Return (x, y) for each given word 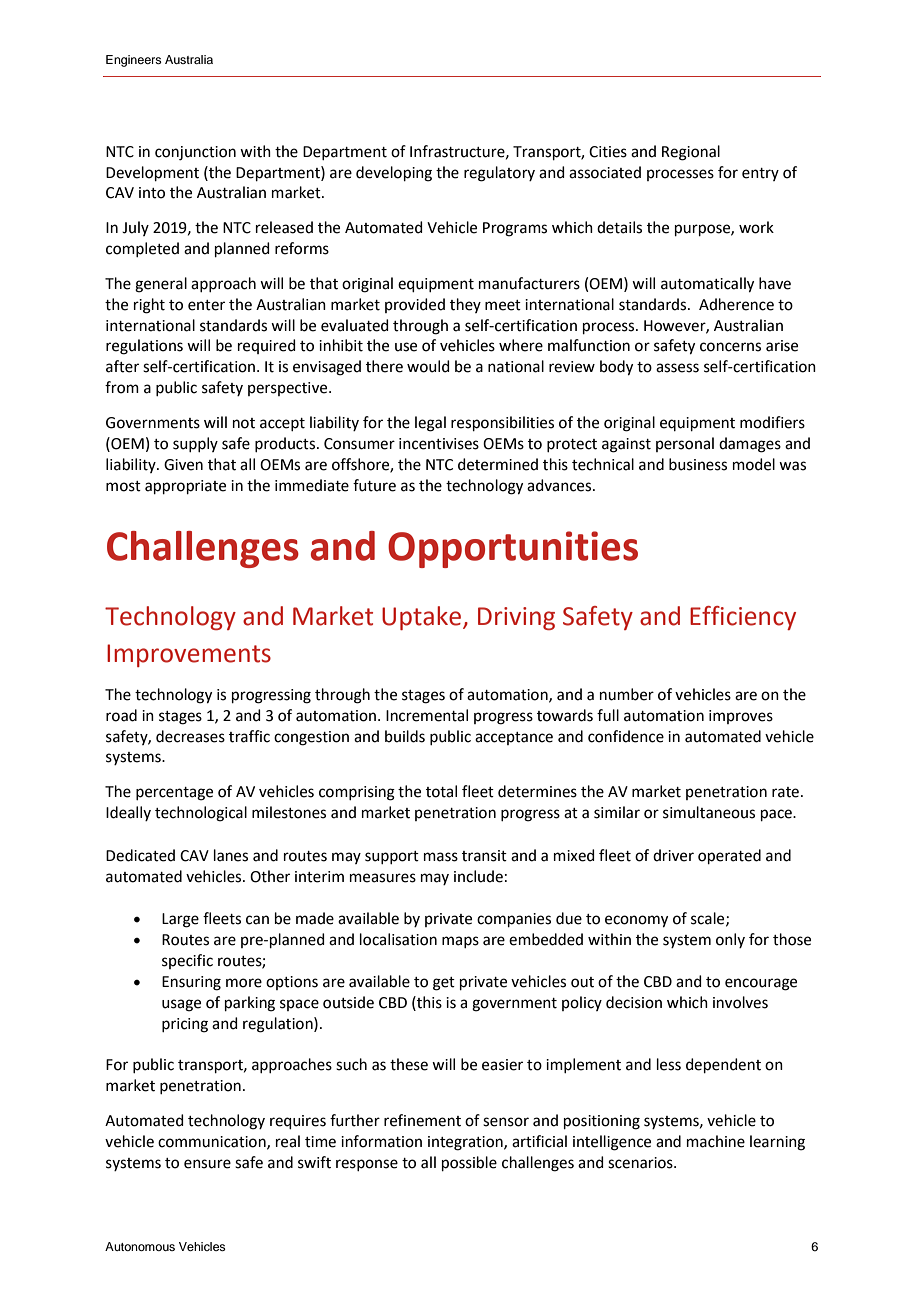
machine (716, 1141)
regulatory (499, 174)
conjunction (195, 153)
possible (469, 1163)
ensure (207, 1164)
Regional (691, 153)
